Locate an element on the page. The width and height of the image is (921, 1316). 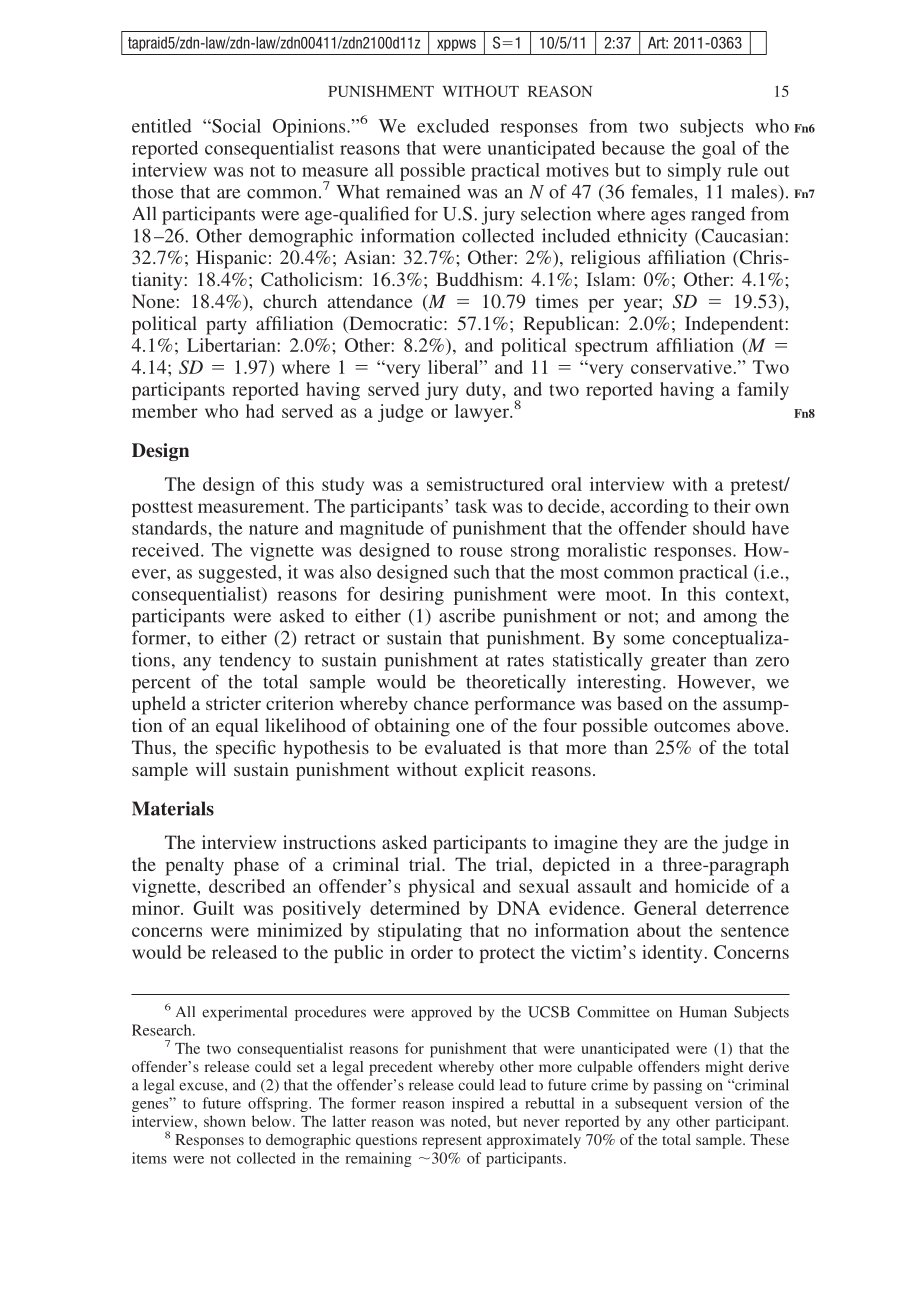
their is located at coordinates (732, 506).
